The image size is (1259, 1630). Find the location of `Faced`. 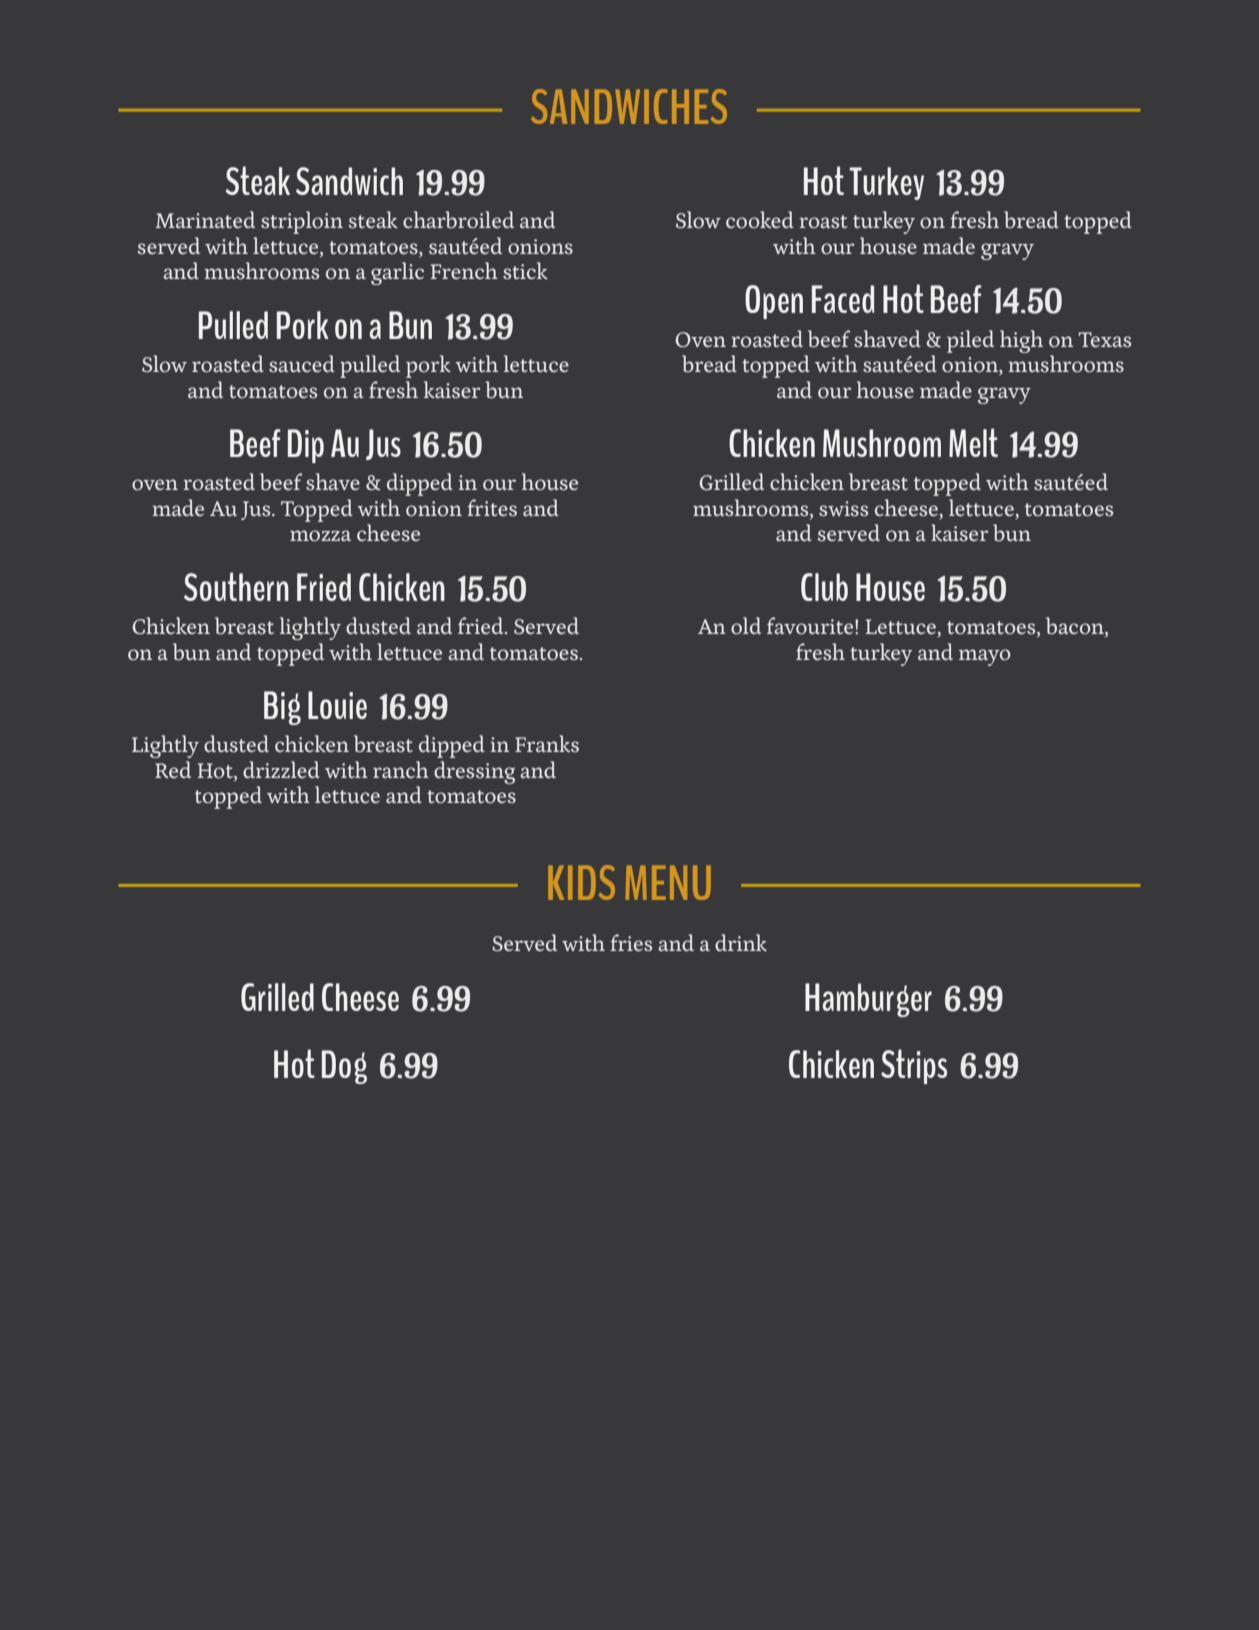

Faced is located at coordinates (843, 299).
